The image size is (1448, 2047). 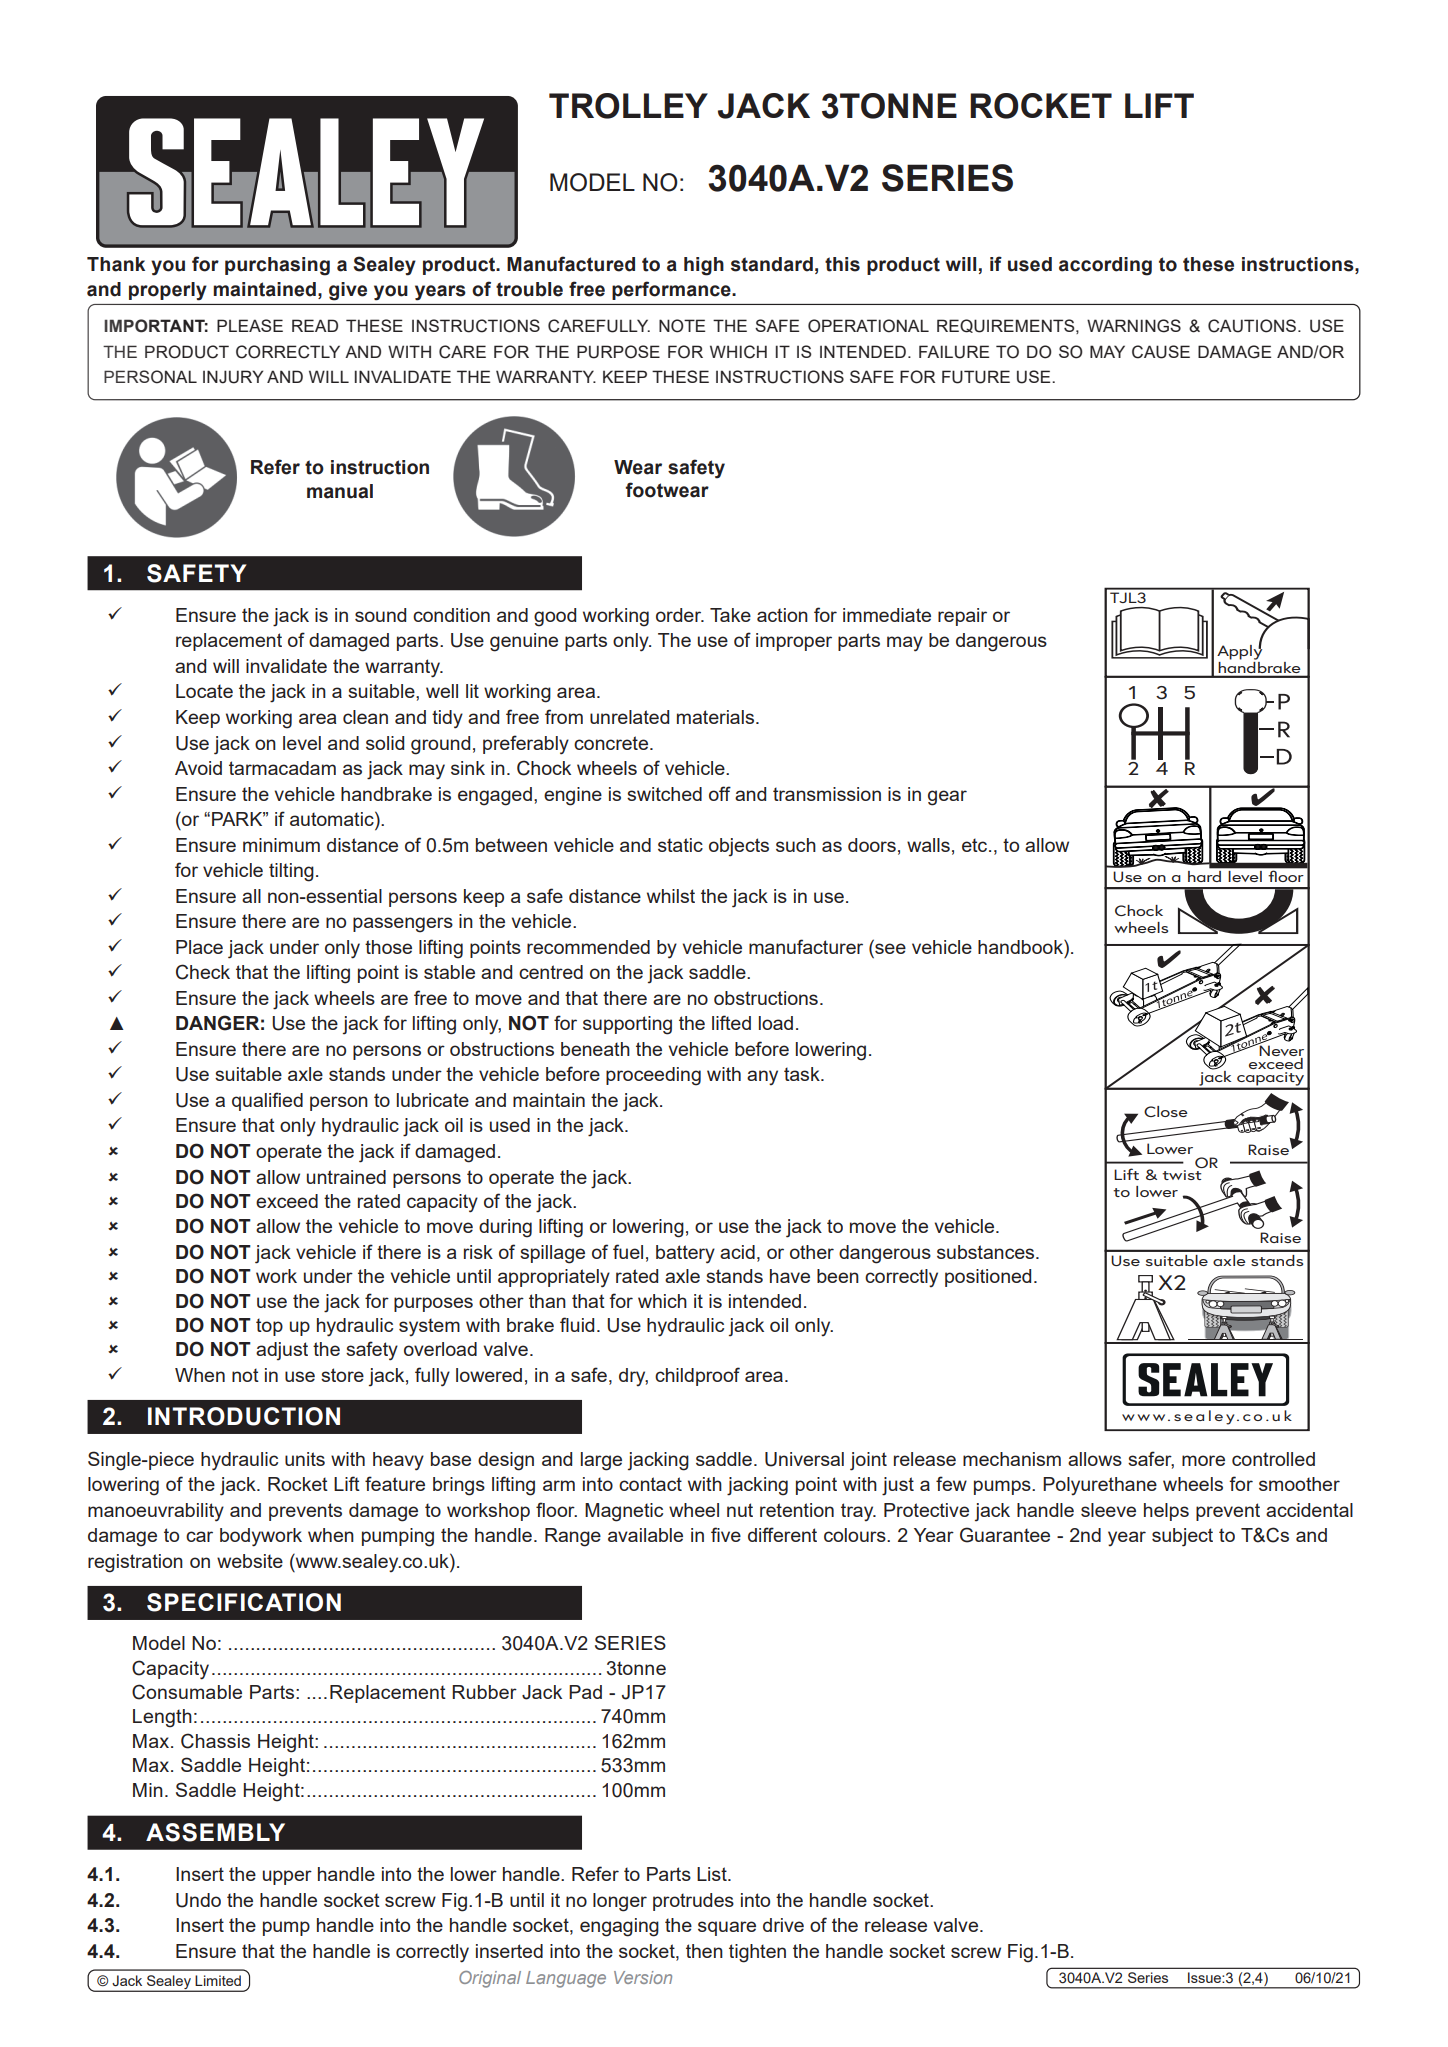 What do you see at coordinates (628, 106) in the screenshot?
I see `TROLLEY` at bounding box center [628, 106].
